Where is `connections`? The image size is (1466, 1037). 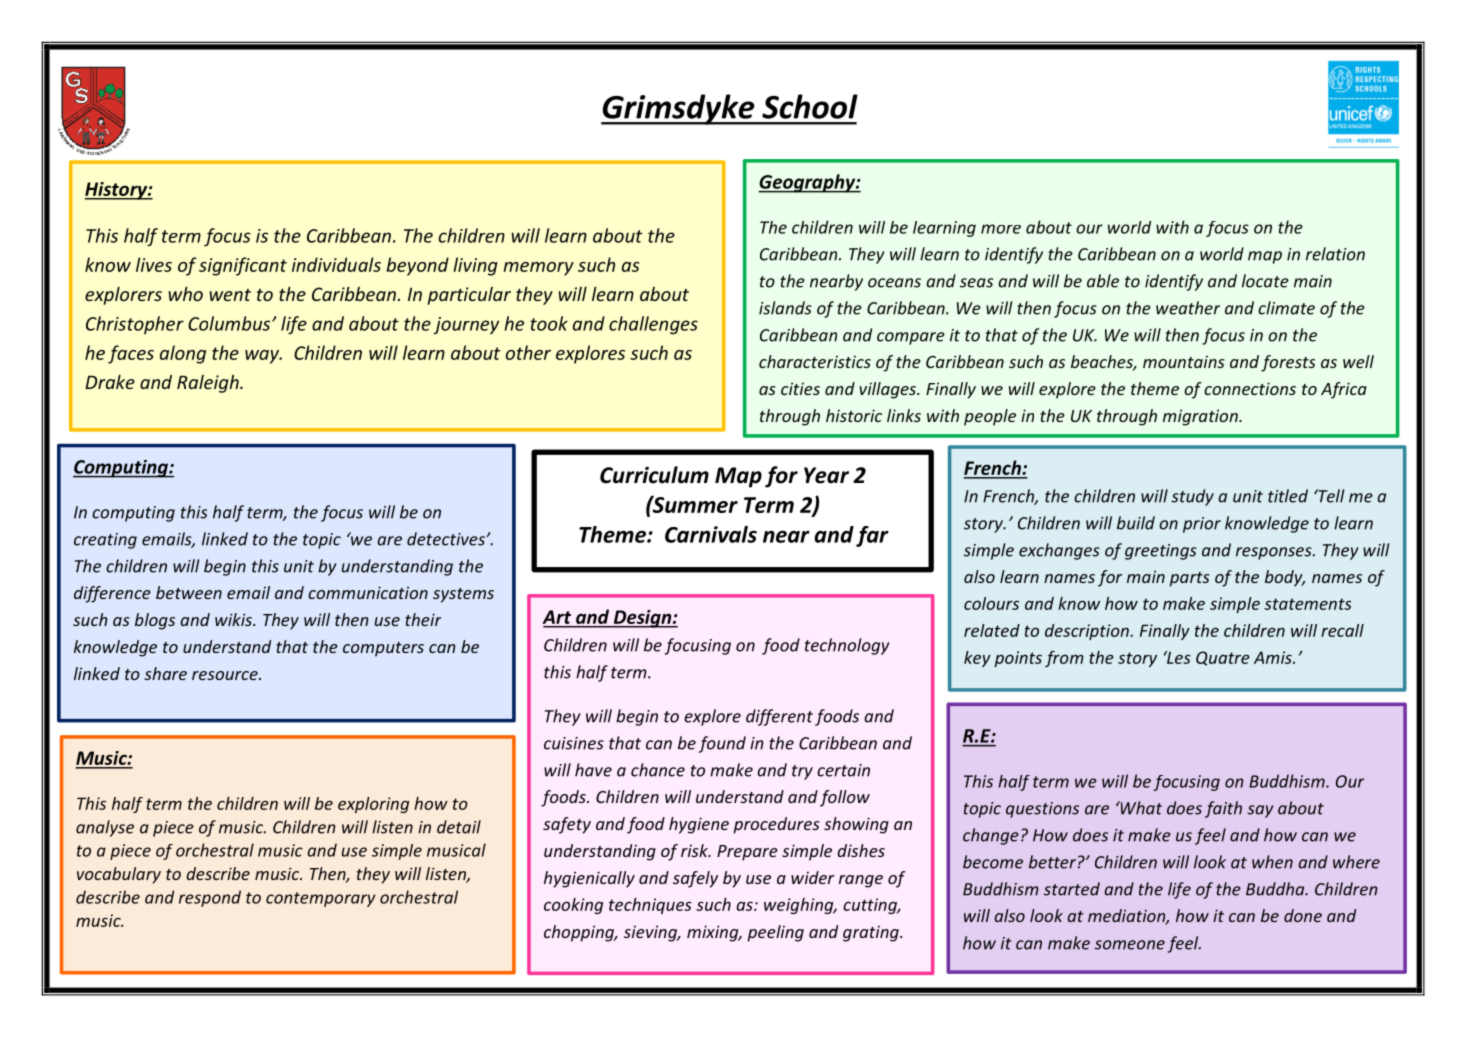
connections is located at coordinates (1250, 388).
